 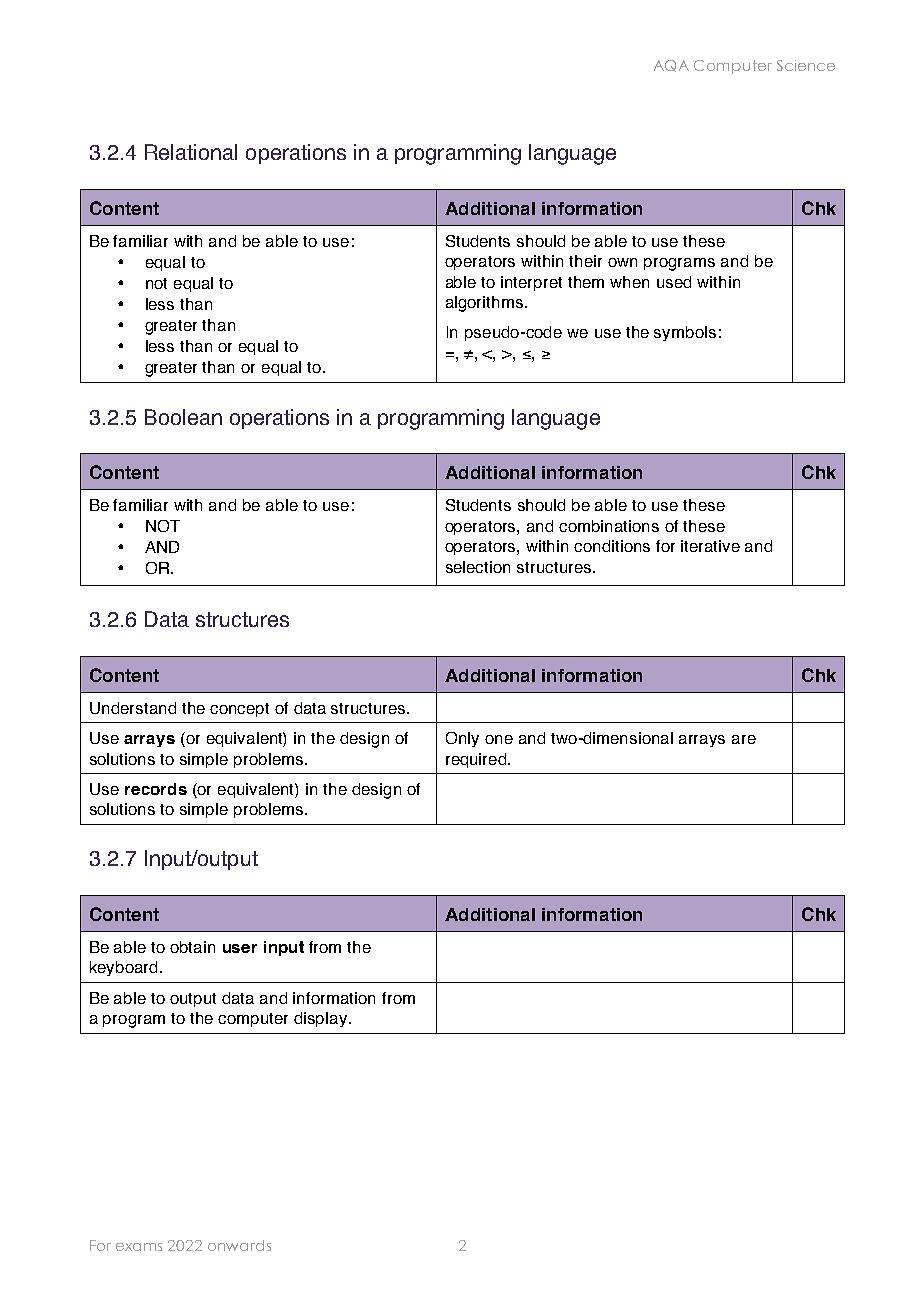 I want to click on display, so click(x=322, y=1019).
